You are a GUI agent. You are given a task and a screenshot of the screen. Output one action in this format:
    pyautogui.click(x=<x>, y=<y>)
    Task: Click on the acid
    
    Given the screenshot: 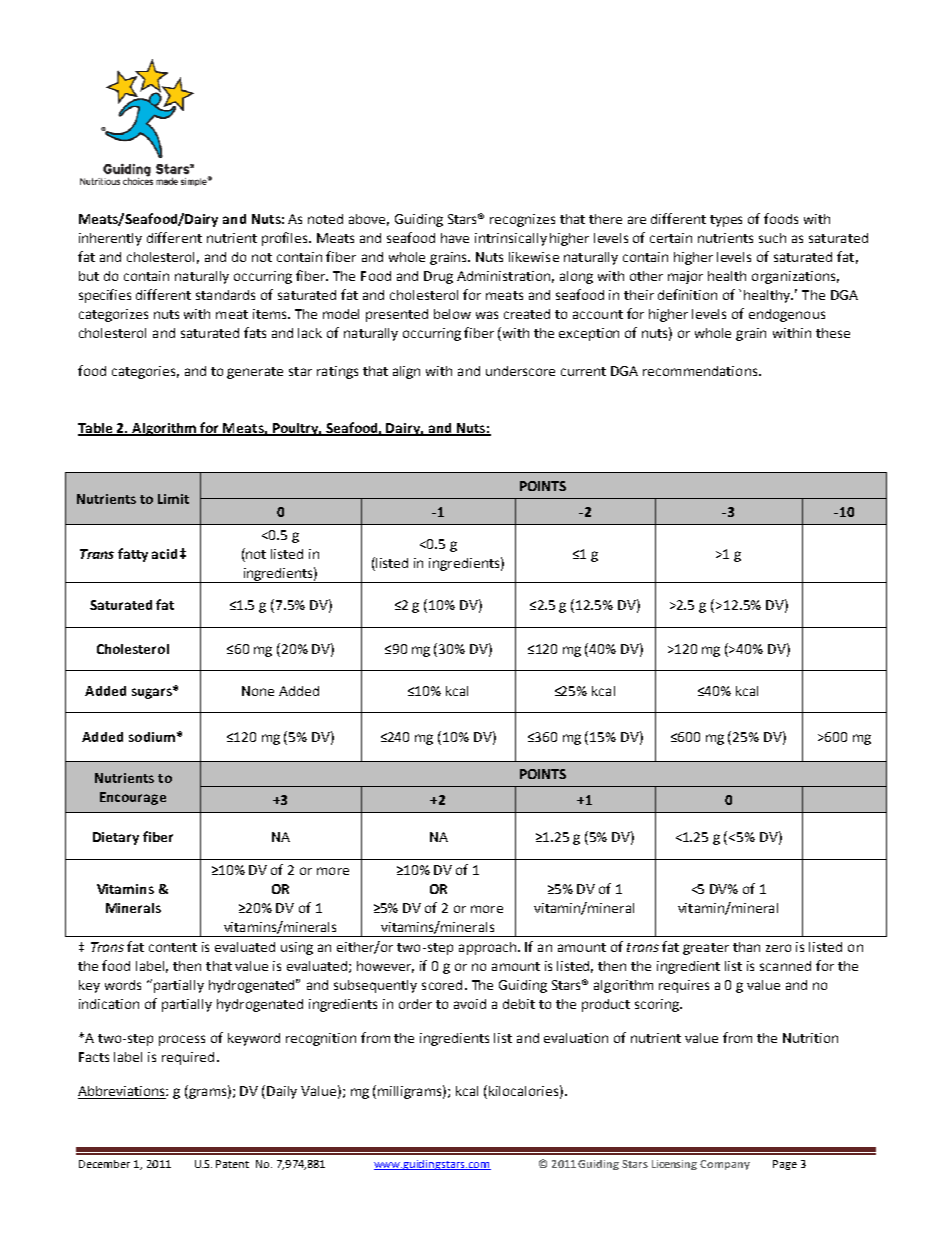 What is the action you would take?
    pyautogui.click(x=164, y=554)
